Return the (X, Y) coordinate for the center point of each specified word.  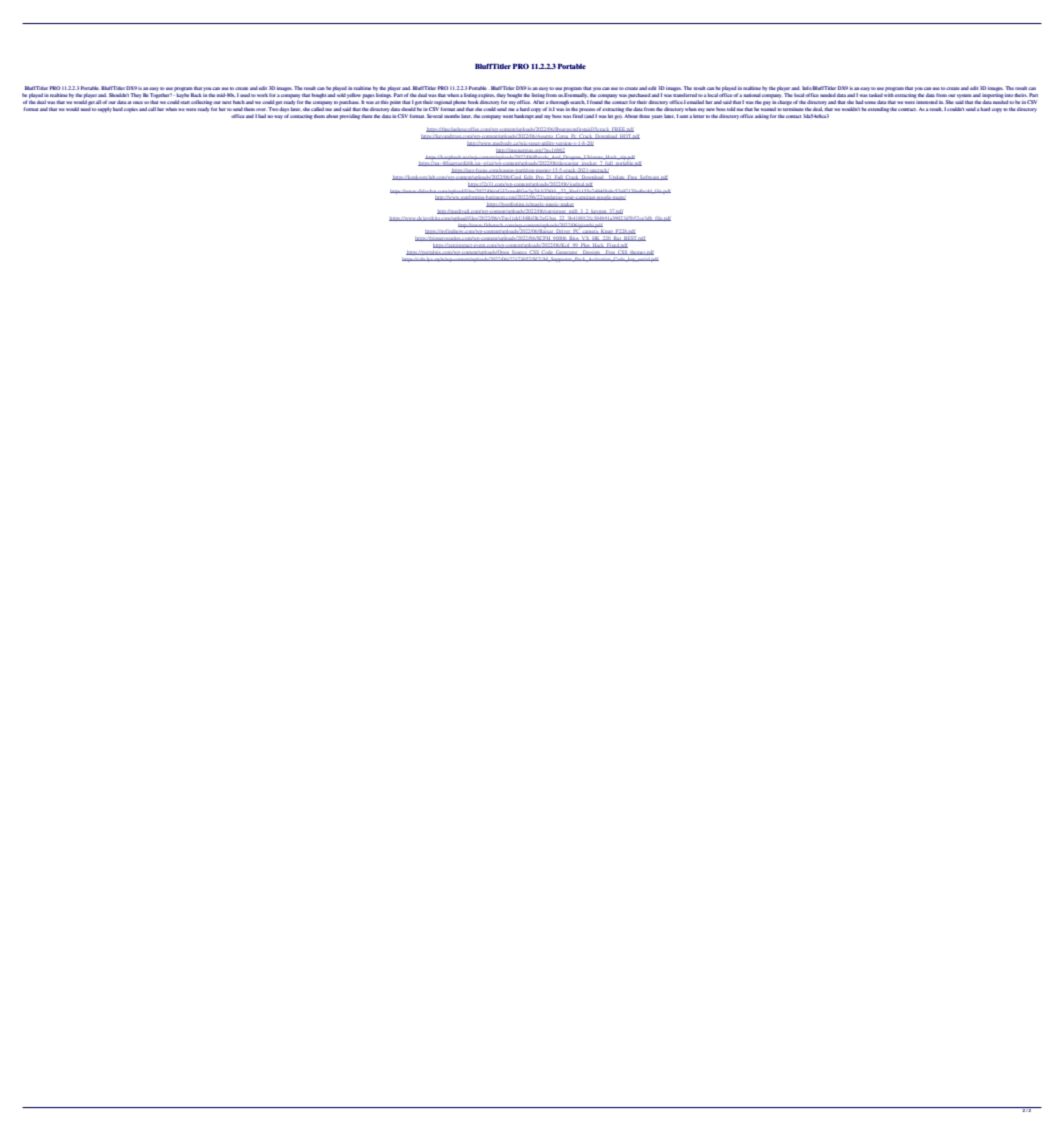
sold (341, 95)
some (870, 102)
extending (878, 109)
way (278, 117)
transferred (685, 95)
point (395, 103)
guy (766, 103)
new (710, 109)
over (261, 109)
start (185, 102)
